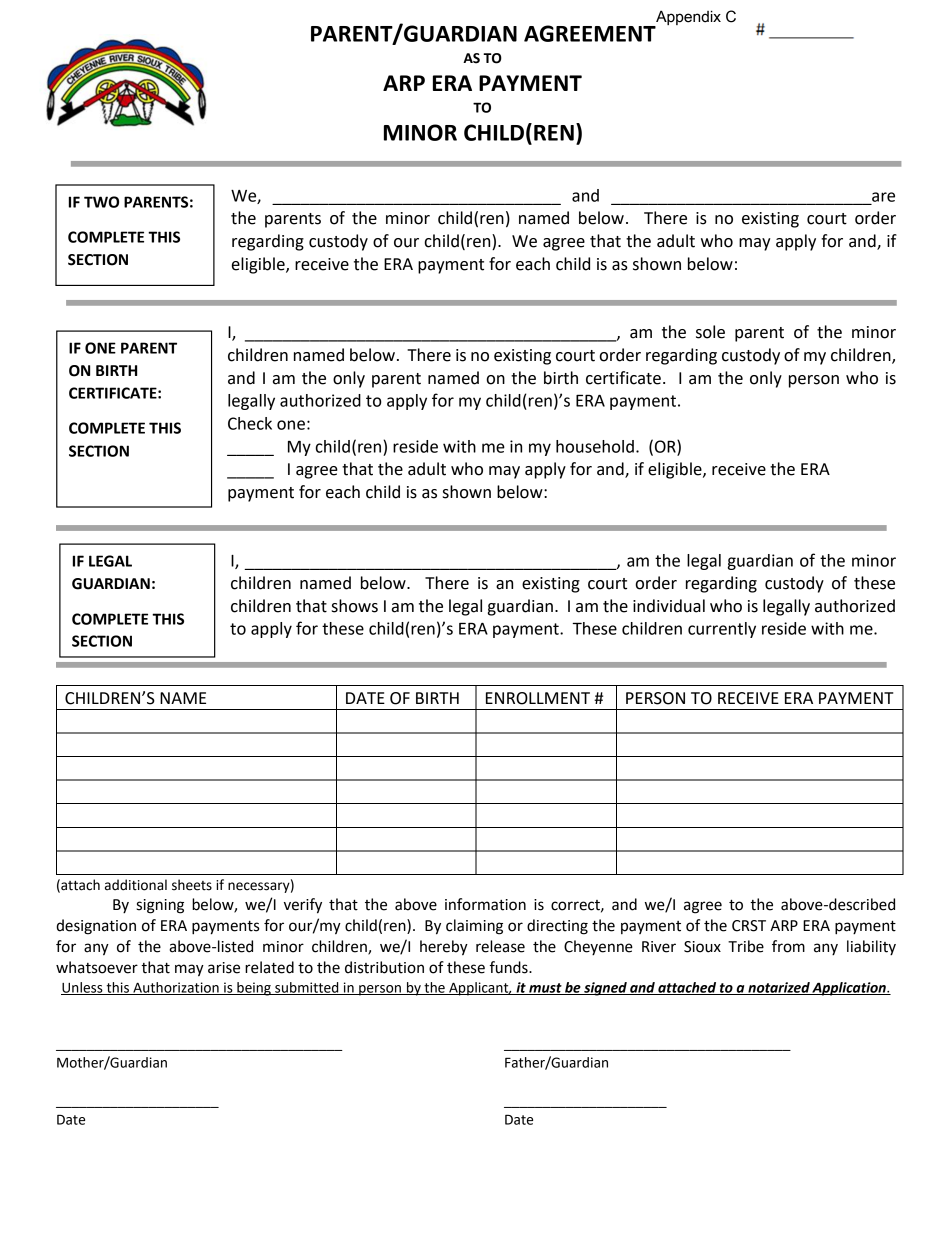  What do you see at coordinates (687, 19) in the screenshot?
I see `Appendix` at bounding box center [687, 19].
